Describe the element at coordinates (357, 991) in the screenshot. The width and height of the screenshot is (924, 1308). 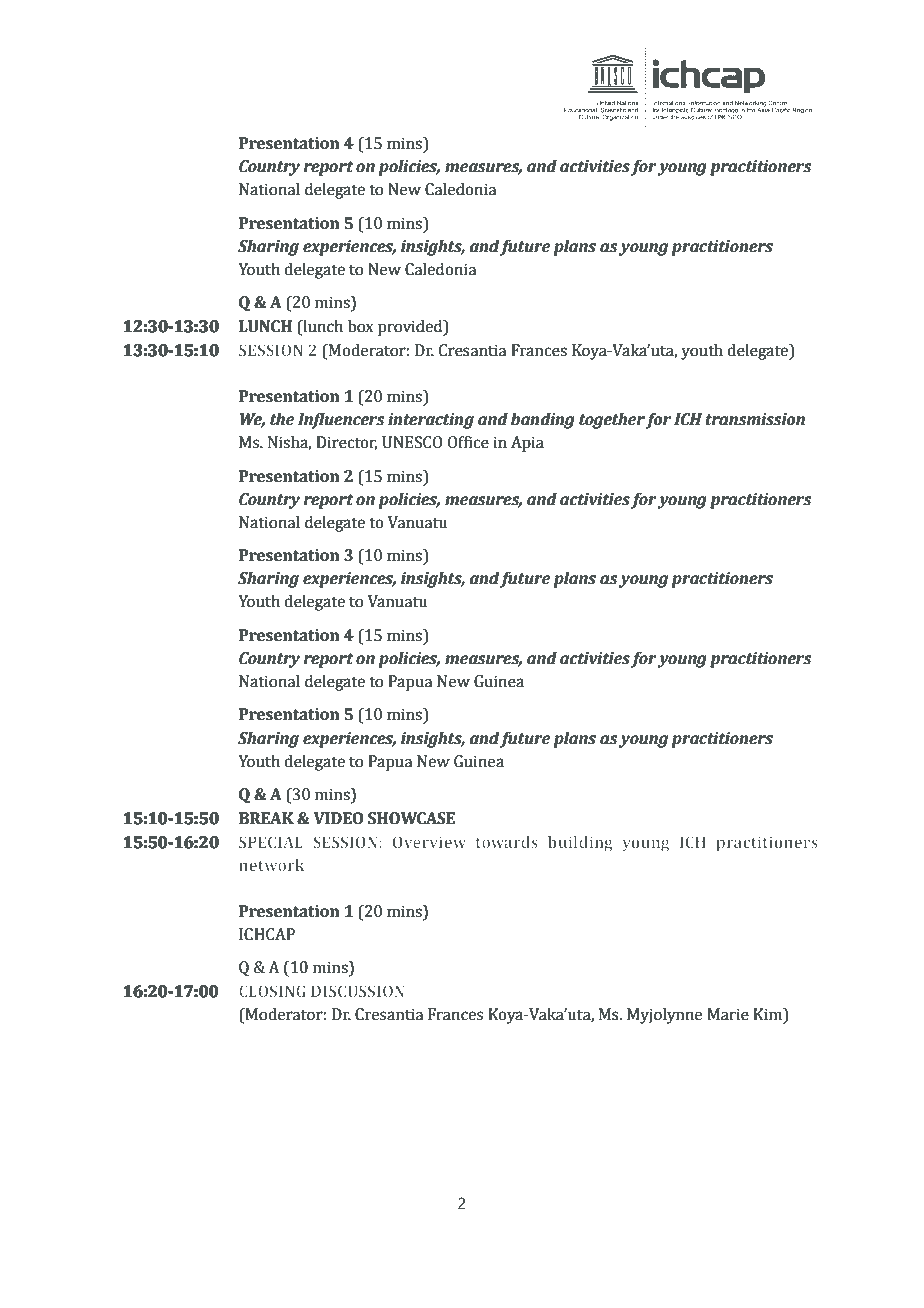
I see `DISCUSSION` at that location.
